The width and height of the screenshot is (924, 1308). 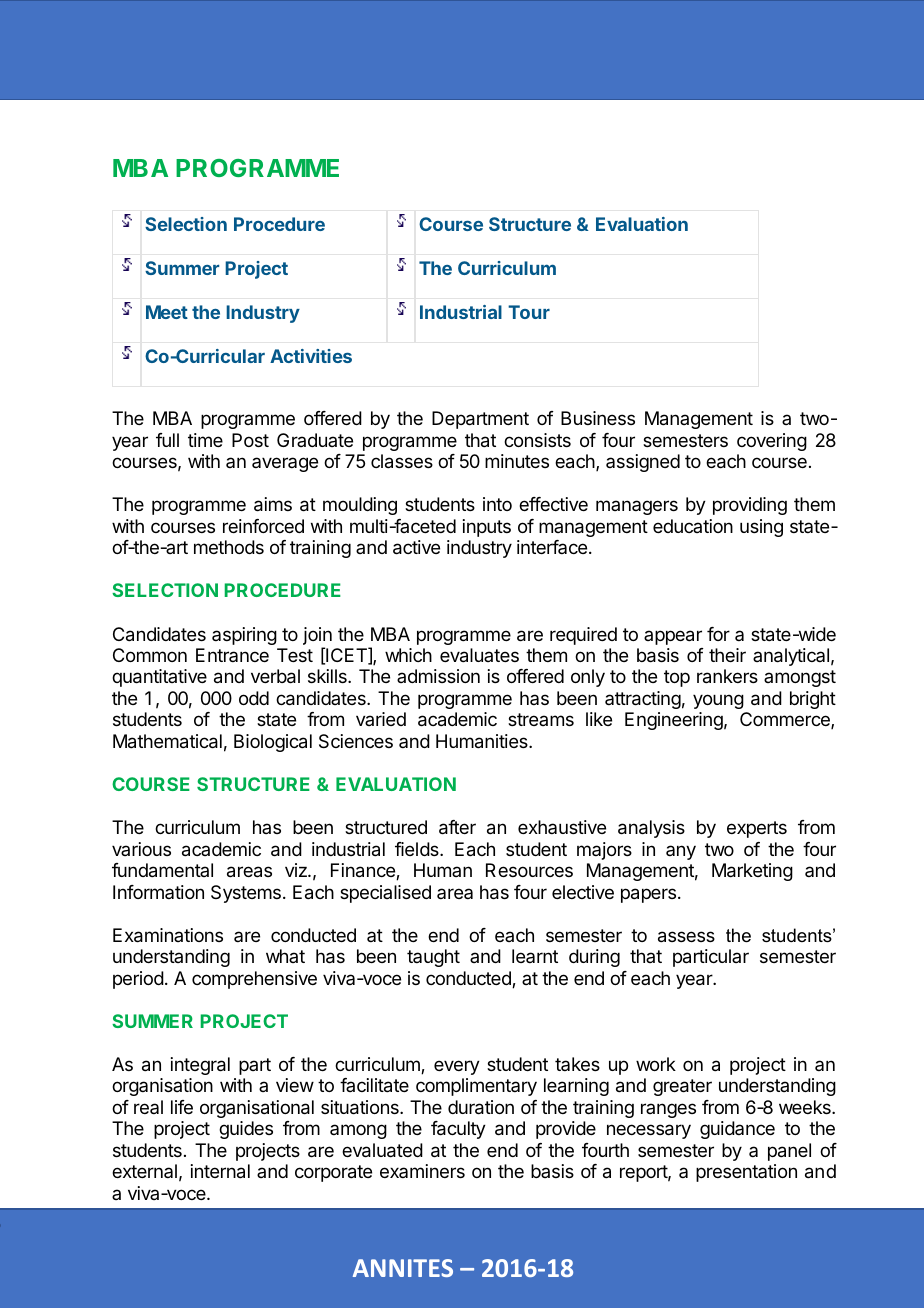 What do you see at coordinates (529, 312) in the screenshot?
I see `Tour` at bounding box center [529, 312].
